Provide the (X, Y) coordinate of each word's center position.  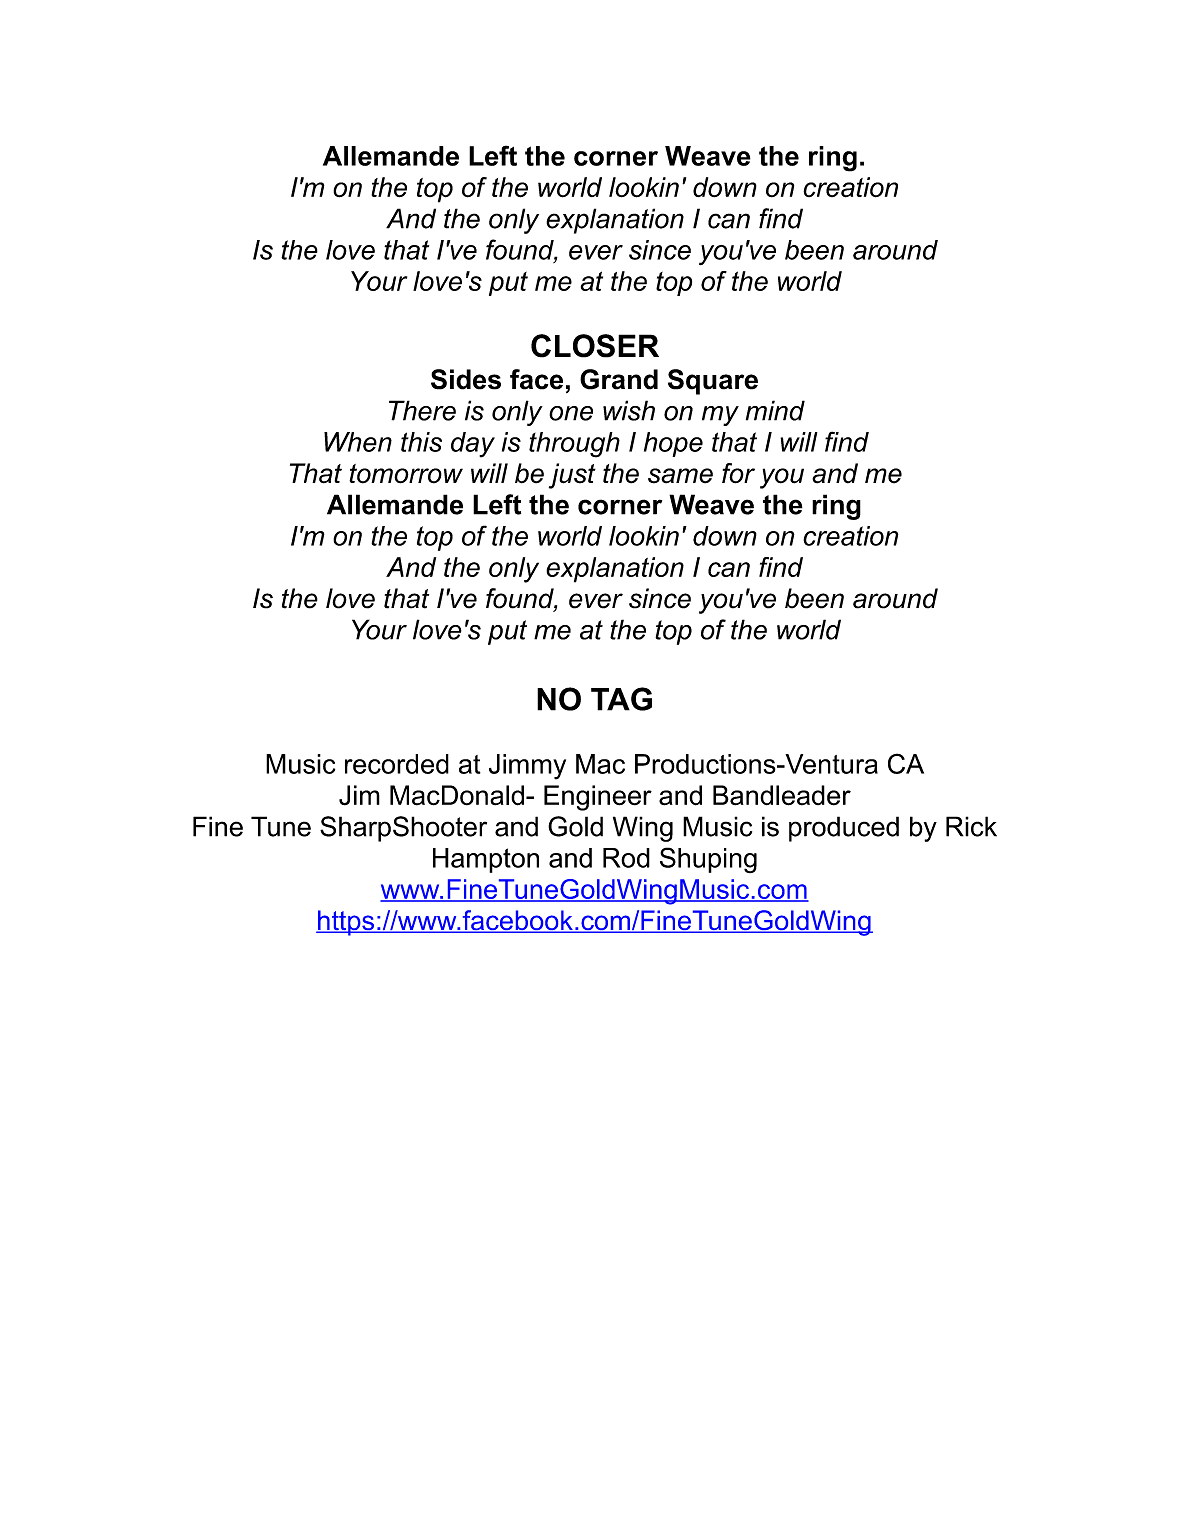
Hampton (486, 860)
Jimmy (527, 767)
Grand (619, 379)
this (421, 442)
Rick (971, 826)
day (473, 445)
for (738, 473)
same (680, 476)
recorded (397, 764)
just (572, 476)
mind (775, 410)
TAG (621, 699)
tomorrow (406, 474)
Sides (466, 379)
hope (673, 444)
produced (844, 829)
